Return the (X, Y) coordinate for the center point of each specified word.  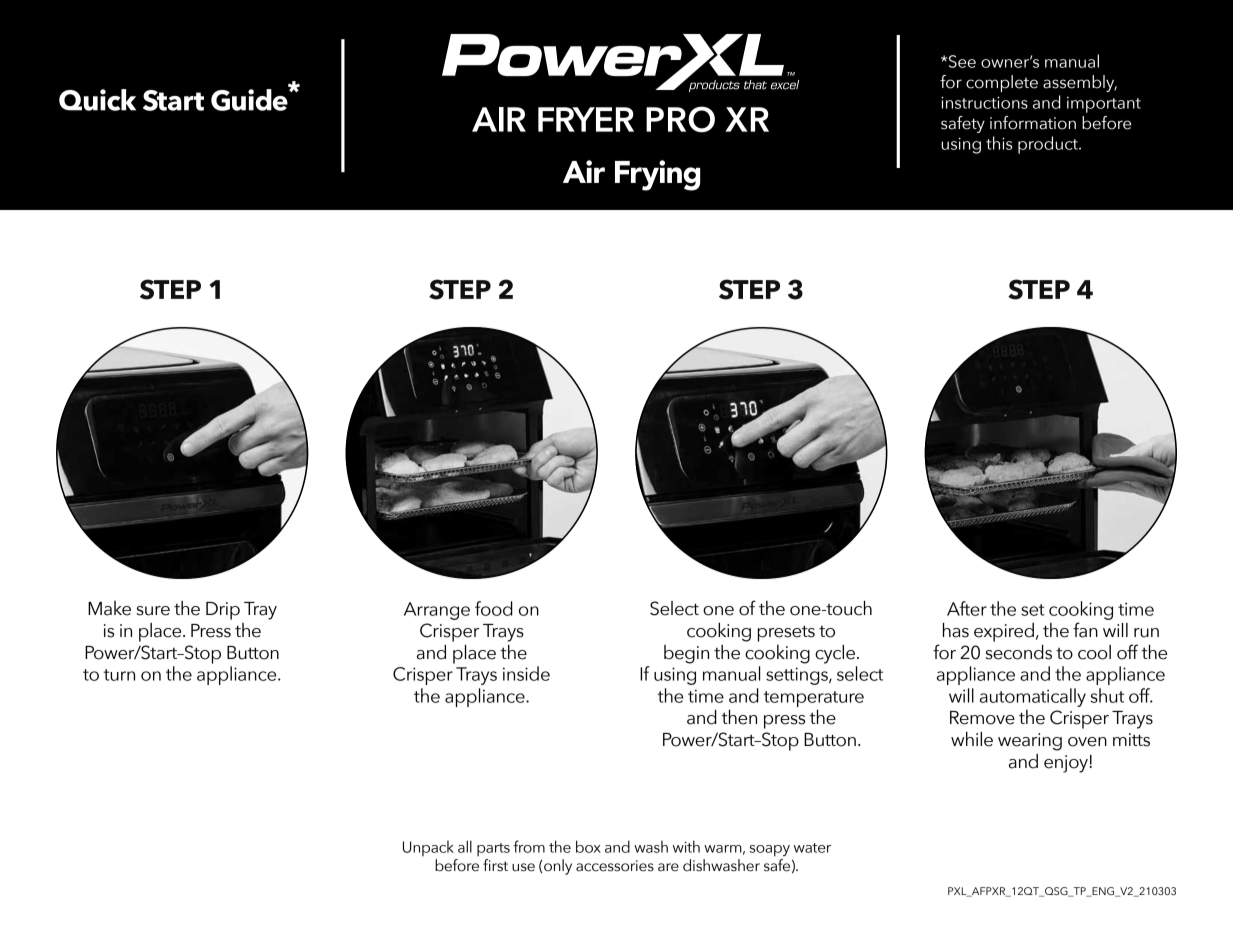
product (1049, 145)
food (494, 608)
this (999, 143)
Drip (223, 611)
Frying (657, 175)
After (967, 608)
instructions (984, 102)
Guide (250, 100)
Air (584, 171)
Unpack (428, 848)
